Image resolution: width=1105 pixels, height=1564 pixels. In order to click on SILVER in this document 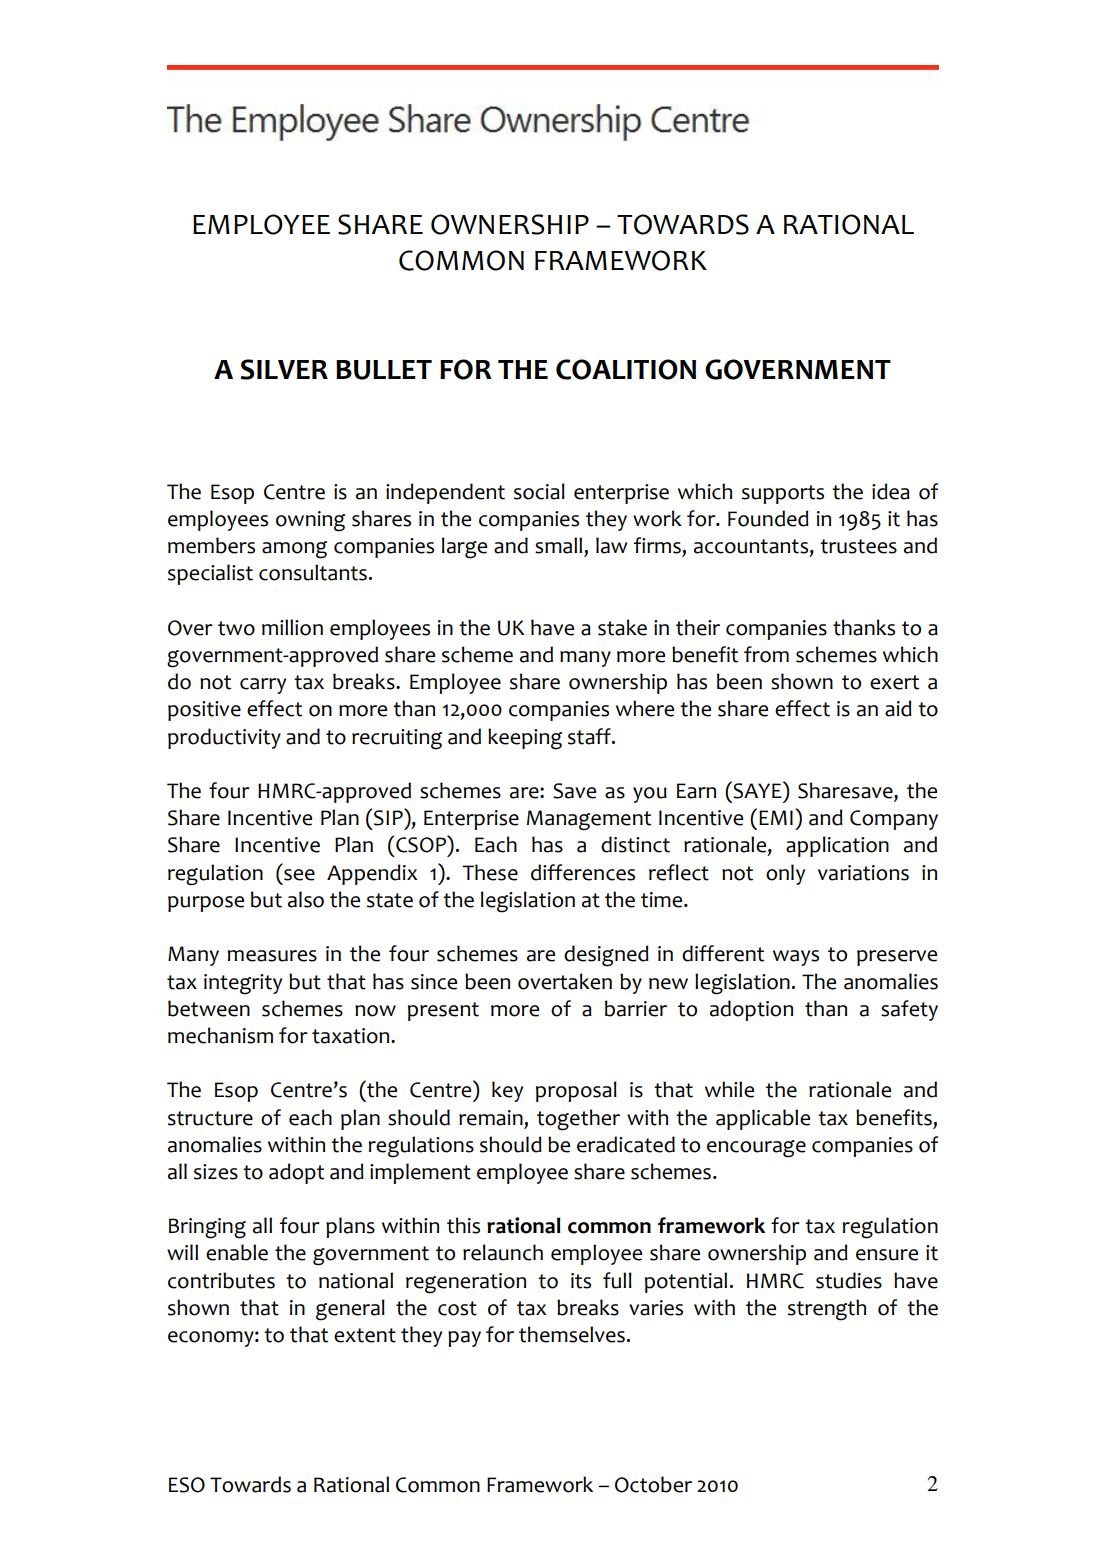, I will do `click(284, 369)`.
